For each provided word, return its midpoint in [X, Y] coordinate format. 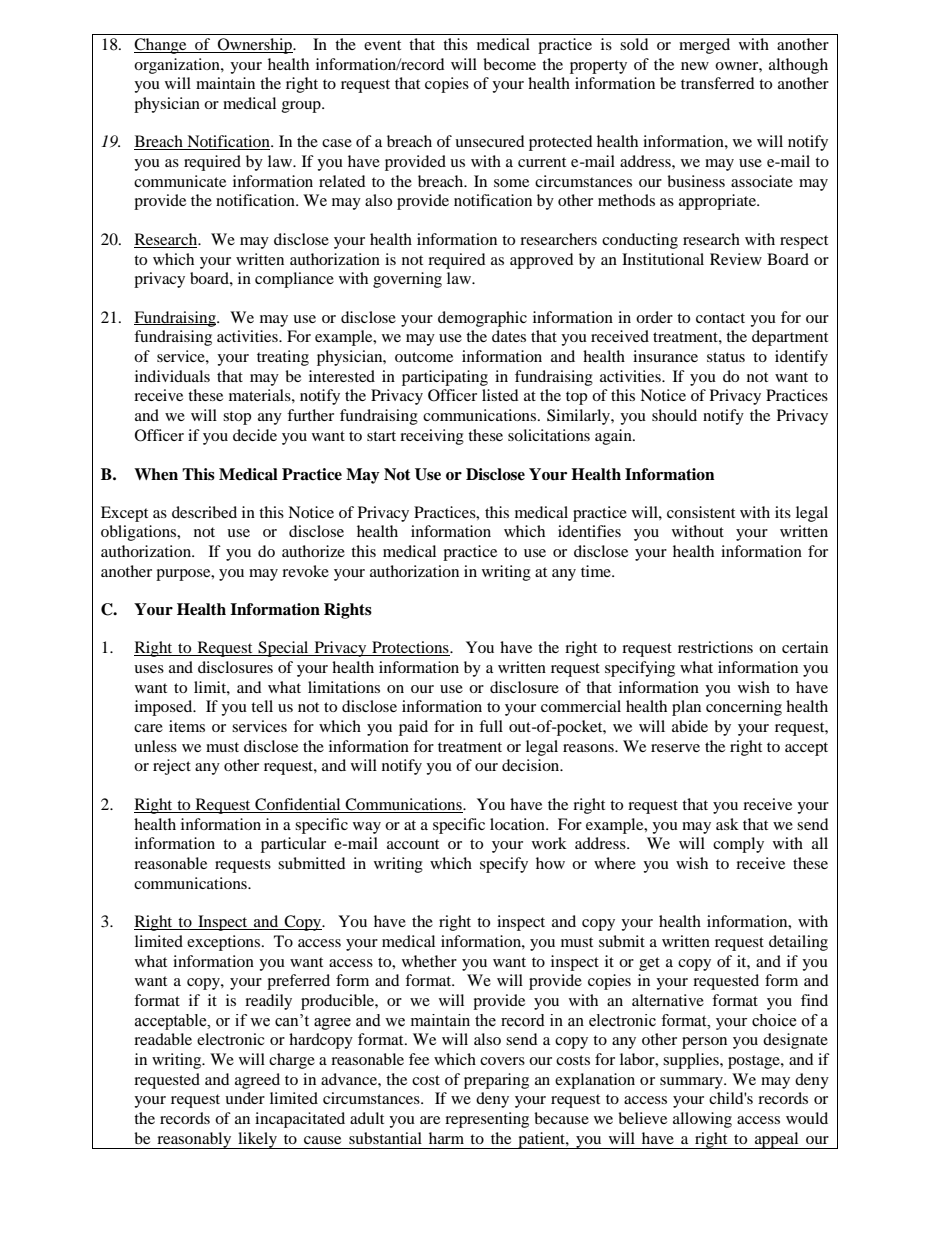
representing [487, 1120]
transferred [718, 83]
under [245, 1098]
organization [178, 66]
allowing [702, 1120]
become [509, 64]
